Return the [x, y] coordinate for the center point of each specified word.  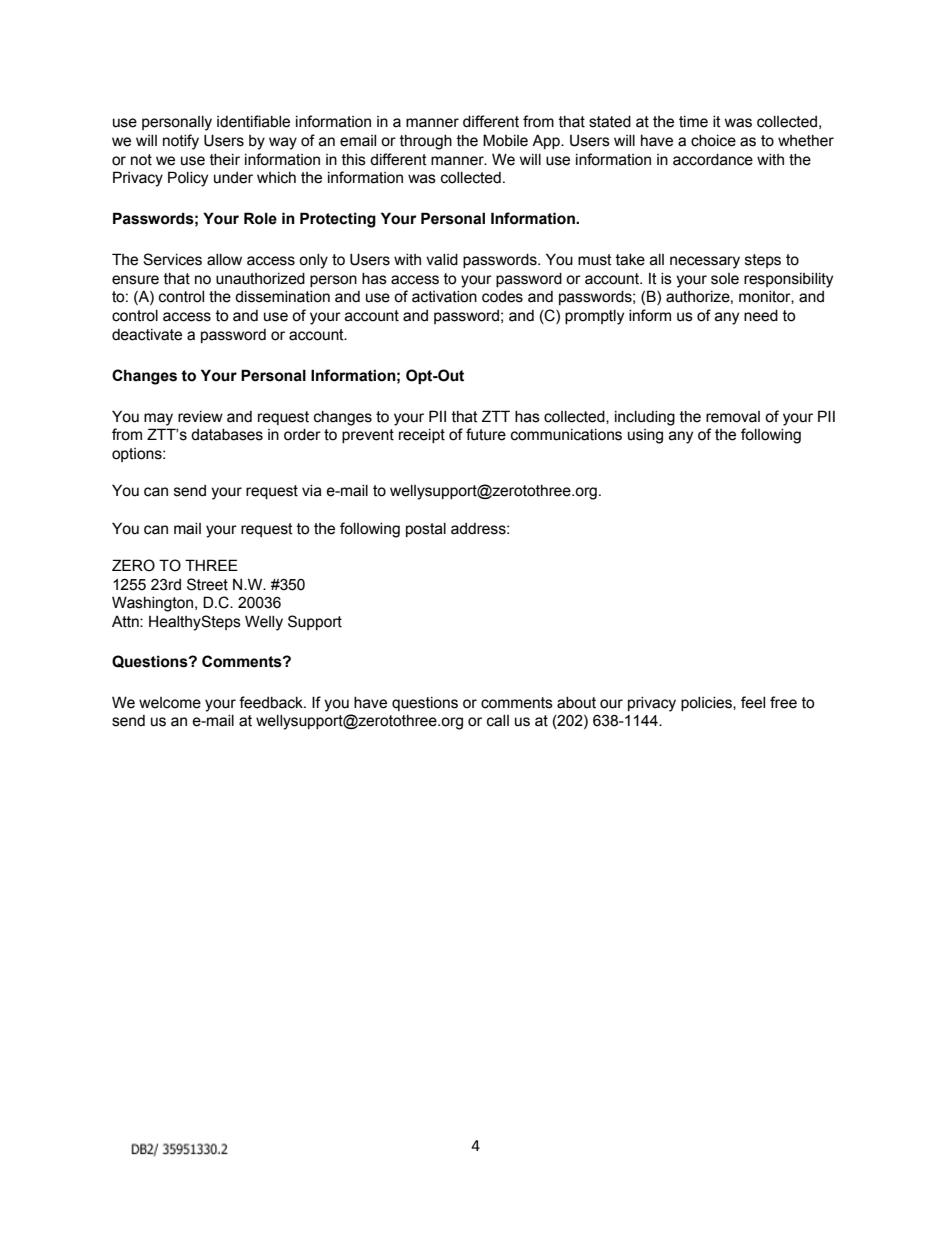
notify [181, 142]
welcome [170, 703]
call [498, 721]
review [200, 417]
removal [733, 417]
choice [713, 141]
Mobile [505, 140]
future [486, 434]
